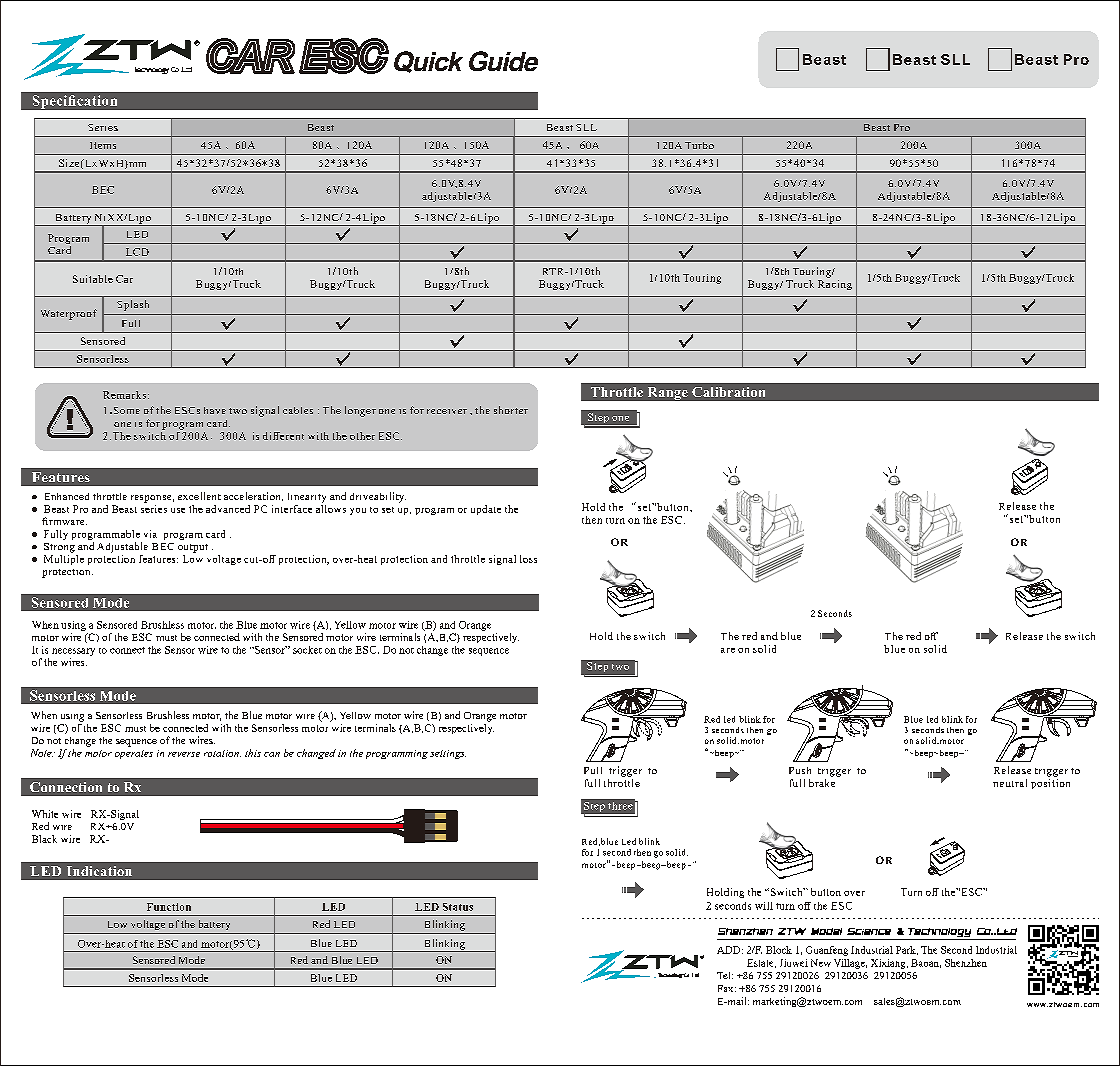 The width and height of the image is (1120, 1066). Describe the element at coordinates (215, 410) in the image. I see `have` at that location.
